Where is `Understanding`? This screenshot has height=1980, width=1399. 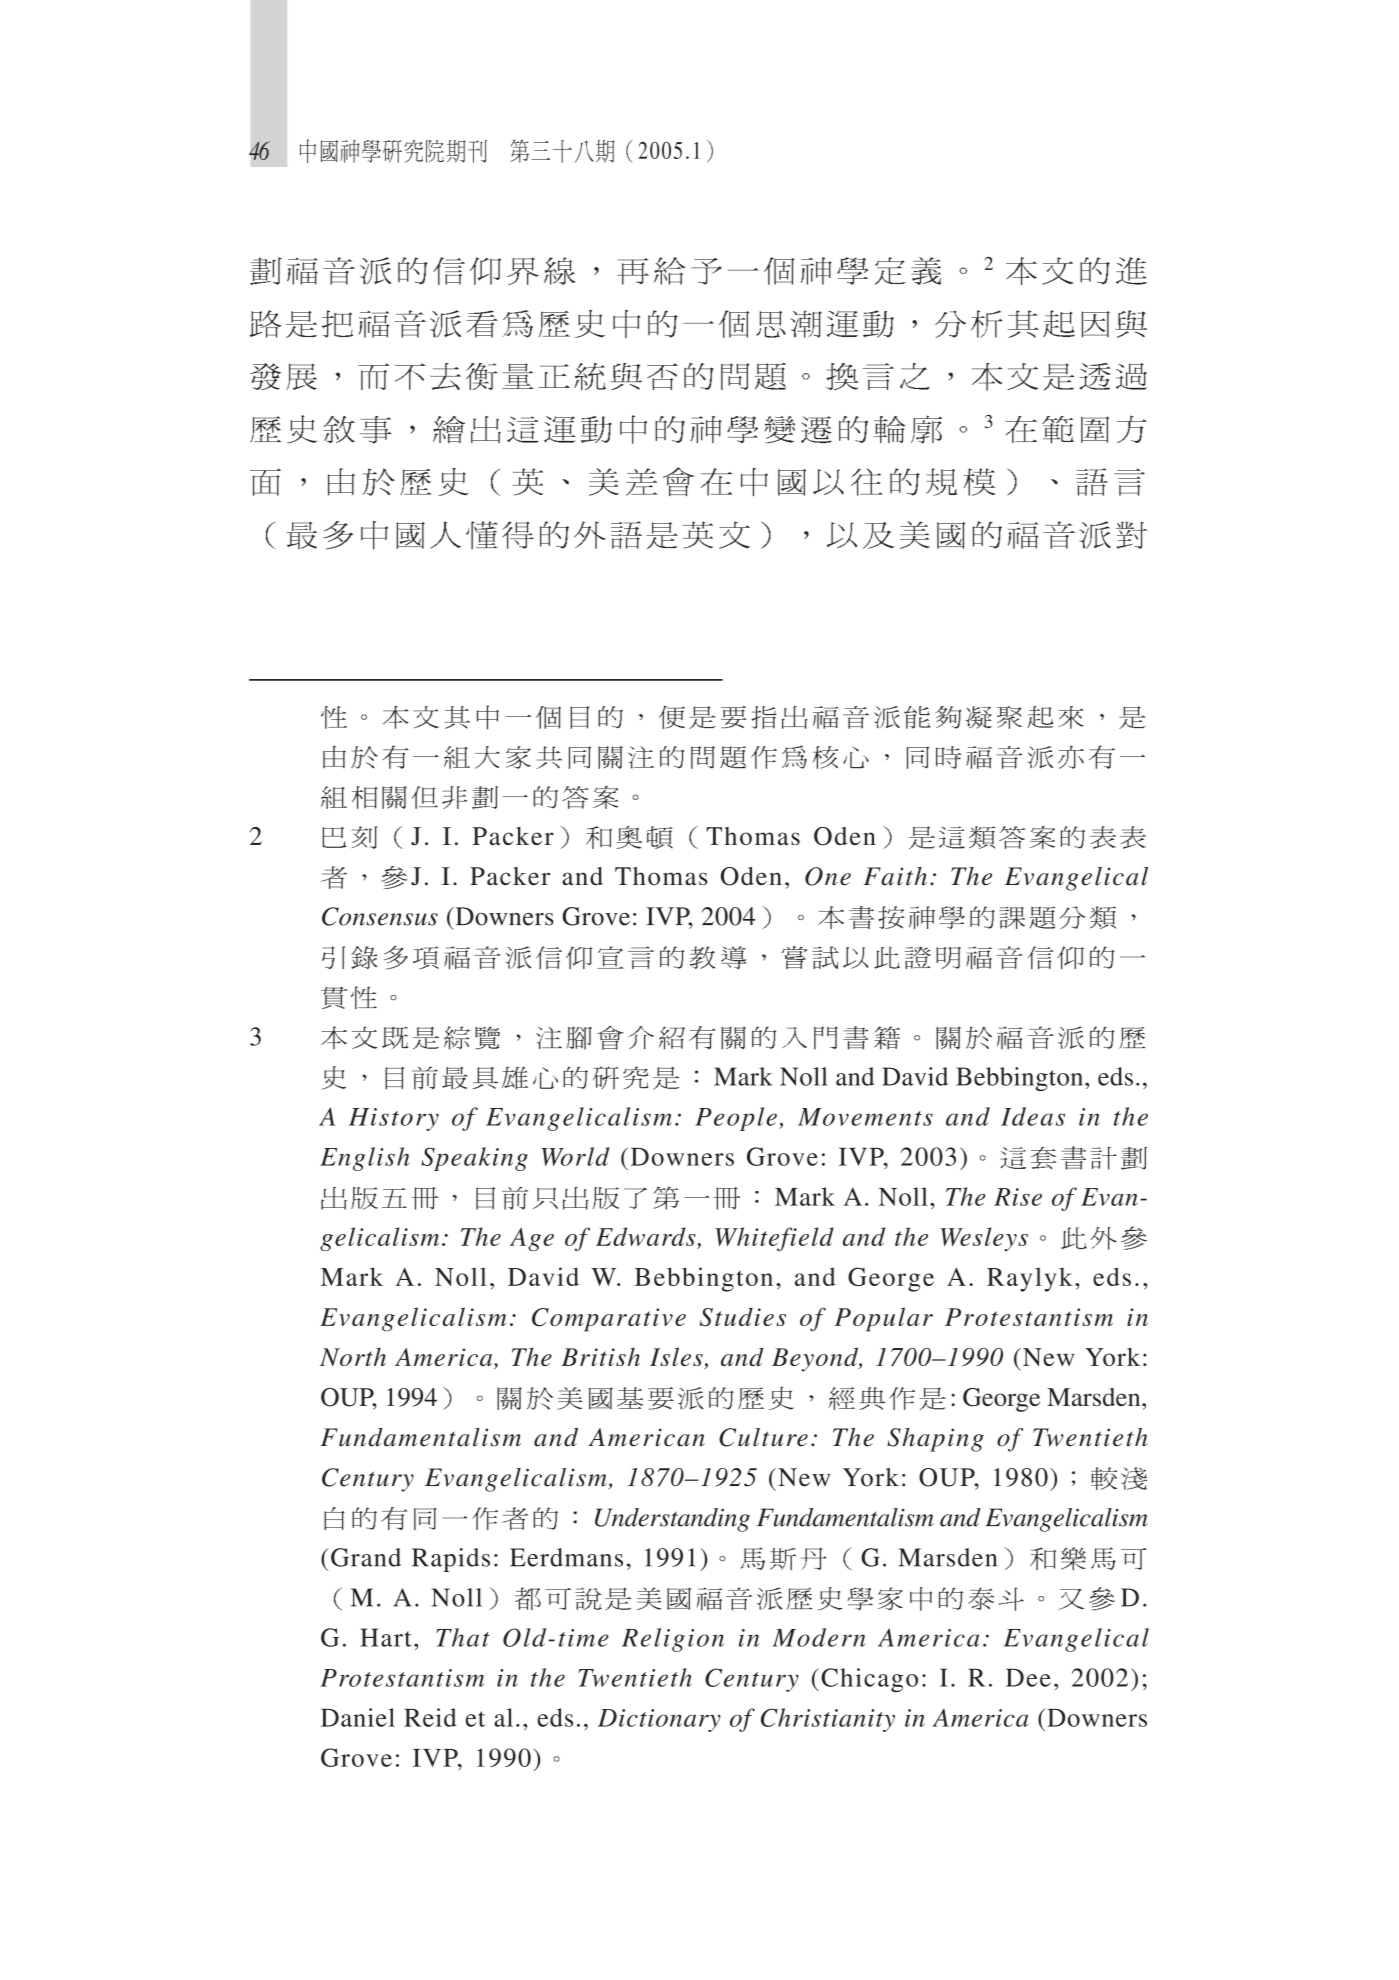
Understanding is located at coordinates (672, 1520).
